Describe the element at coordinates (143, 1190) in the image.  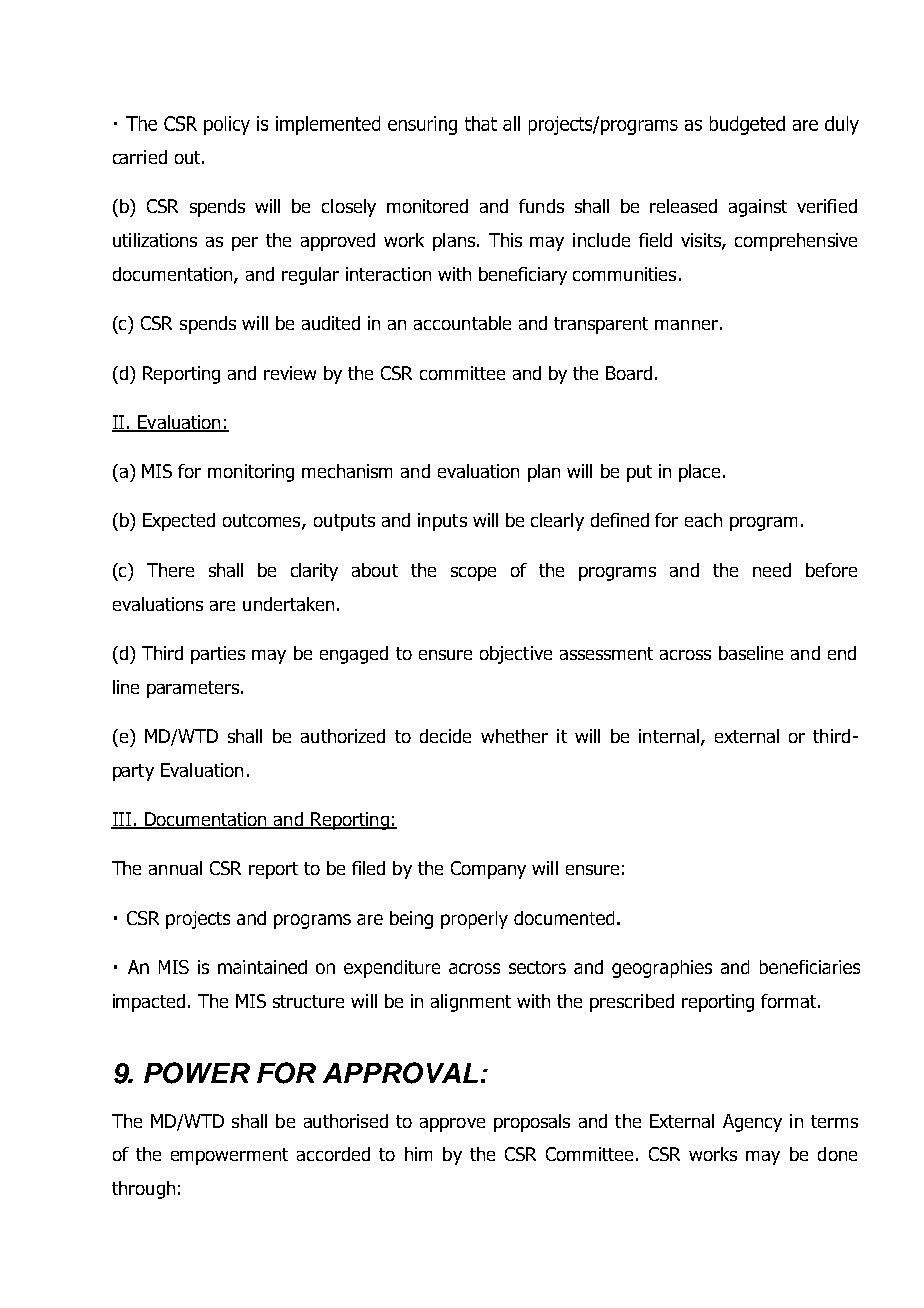
I see `through` at that location.
